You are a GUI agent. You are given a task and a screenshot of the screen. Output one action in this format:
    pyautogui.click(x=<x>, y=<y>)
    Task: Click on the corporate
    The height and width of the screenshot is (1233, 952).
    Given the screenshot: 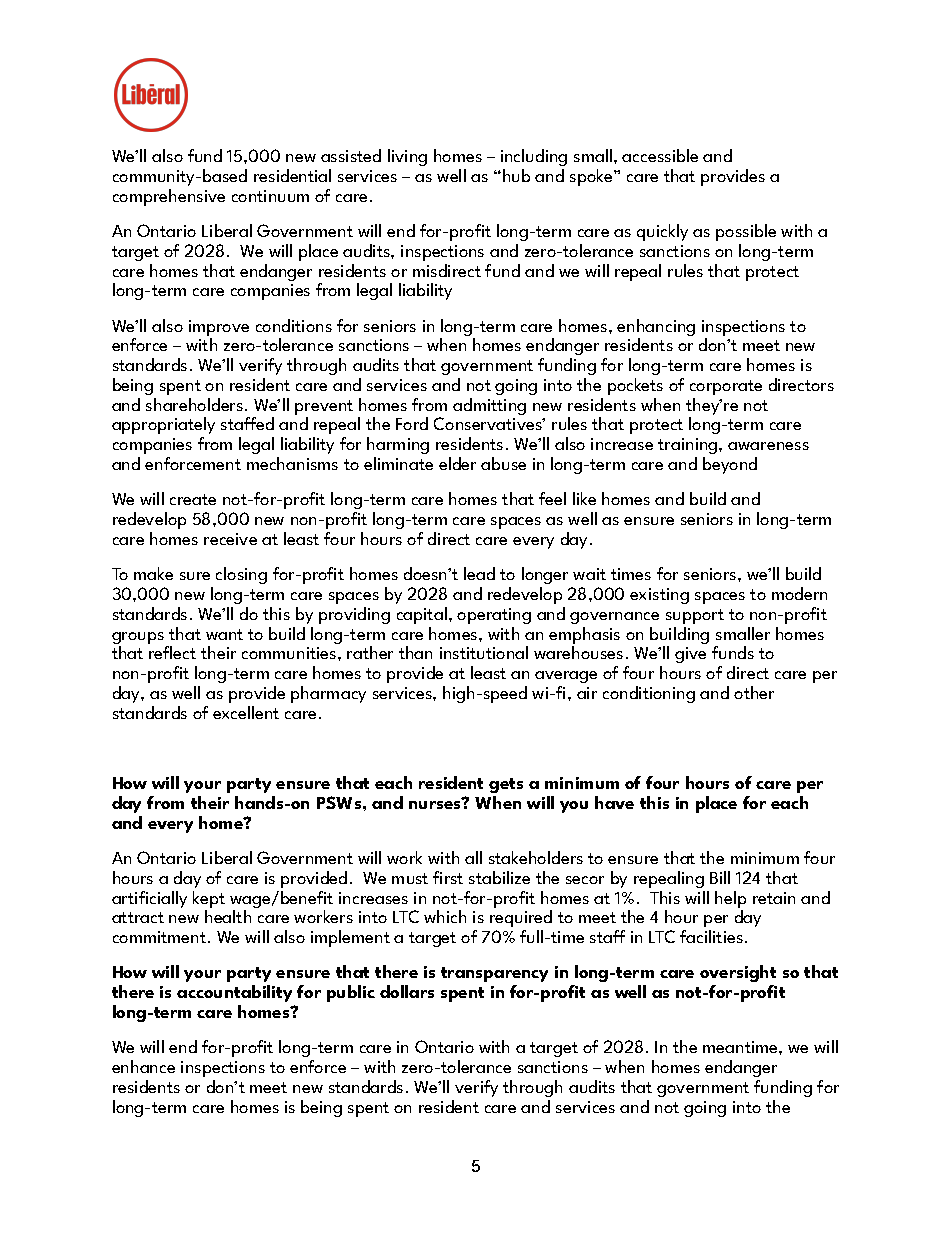 What is the action you would take?
    pyautogui.click(x=726, y=387)
